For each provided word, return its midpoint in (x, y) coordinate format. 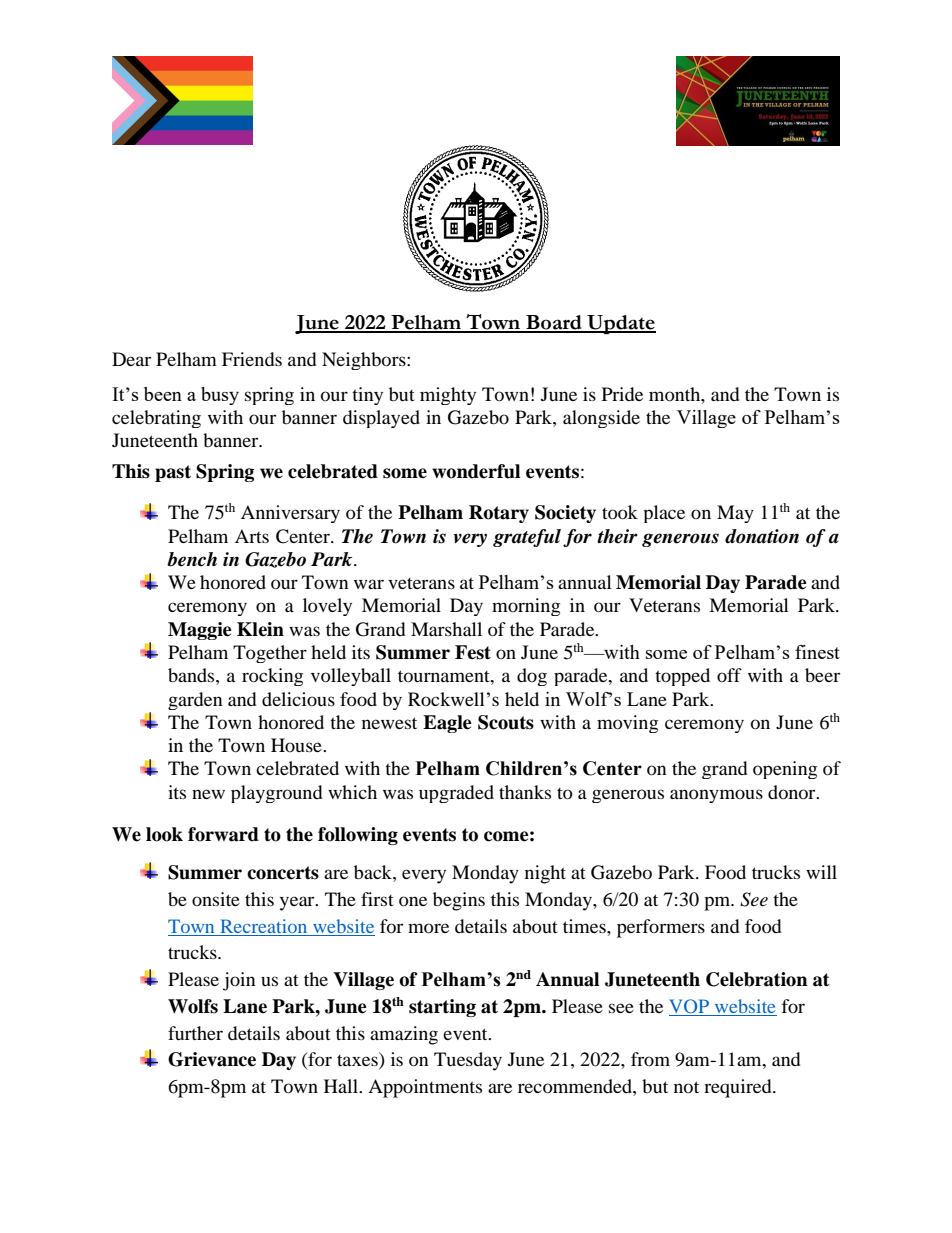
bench (192, 559)
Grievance (212, 1059)
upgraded (456, 794)
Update (620, 324)
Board (554, 323)
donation (762, 536)
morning (526, 607)
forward (223, 834)
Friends (252, 359)
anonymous (716, 796)
